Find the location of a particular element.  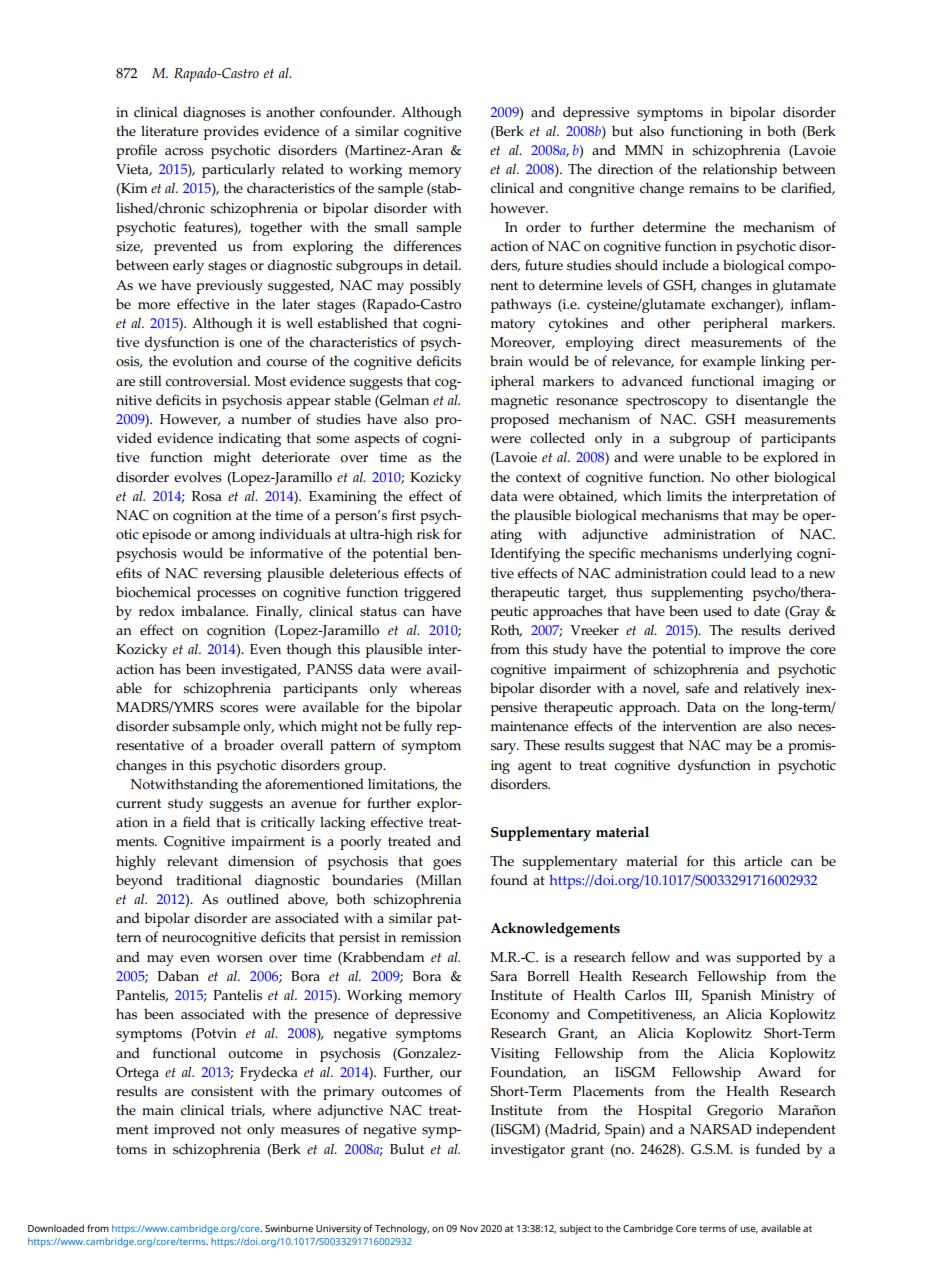

Technology is located at coordinates (402, 1229).
